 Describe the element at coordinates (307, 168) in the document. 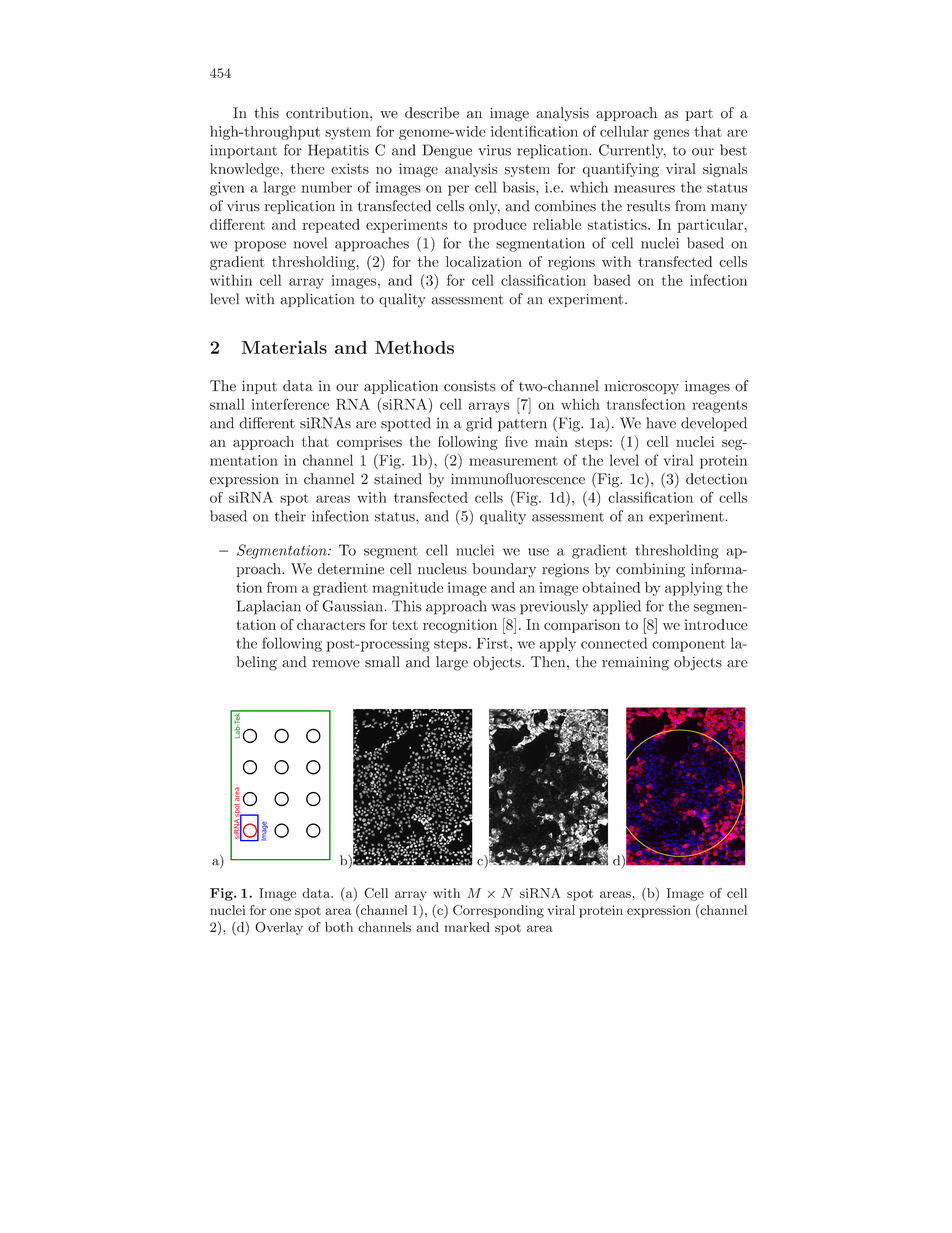

I see `there` at that location.
